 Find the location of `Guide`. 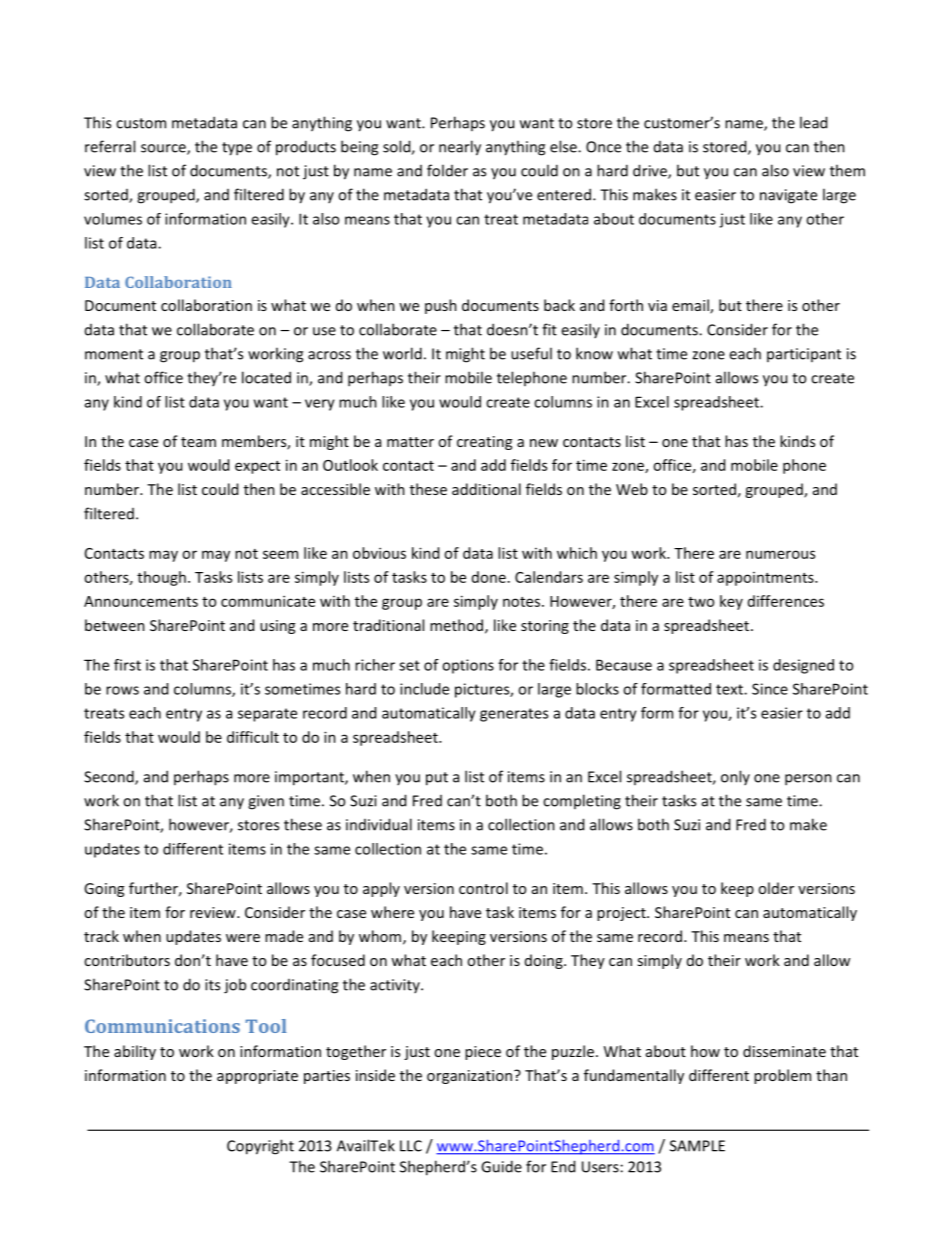

Guide is located at coordinates (501, 1166).
